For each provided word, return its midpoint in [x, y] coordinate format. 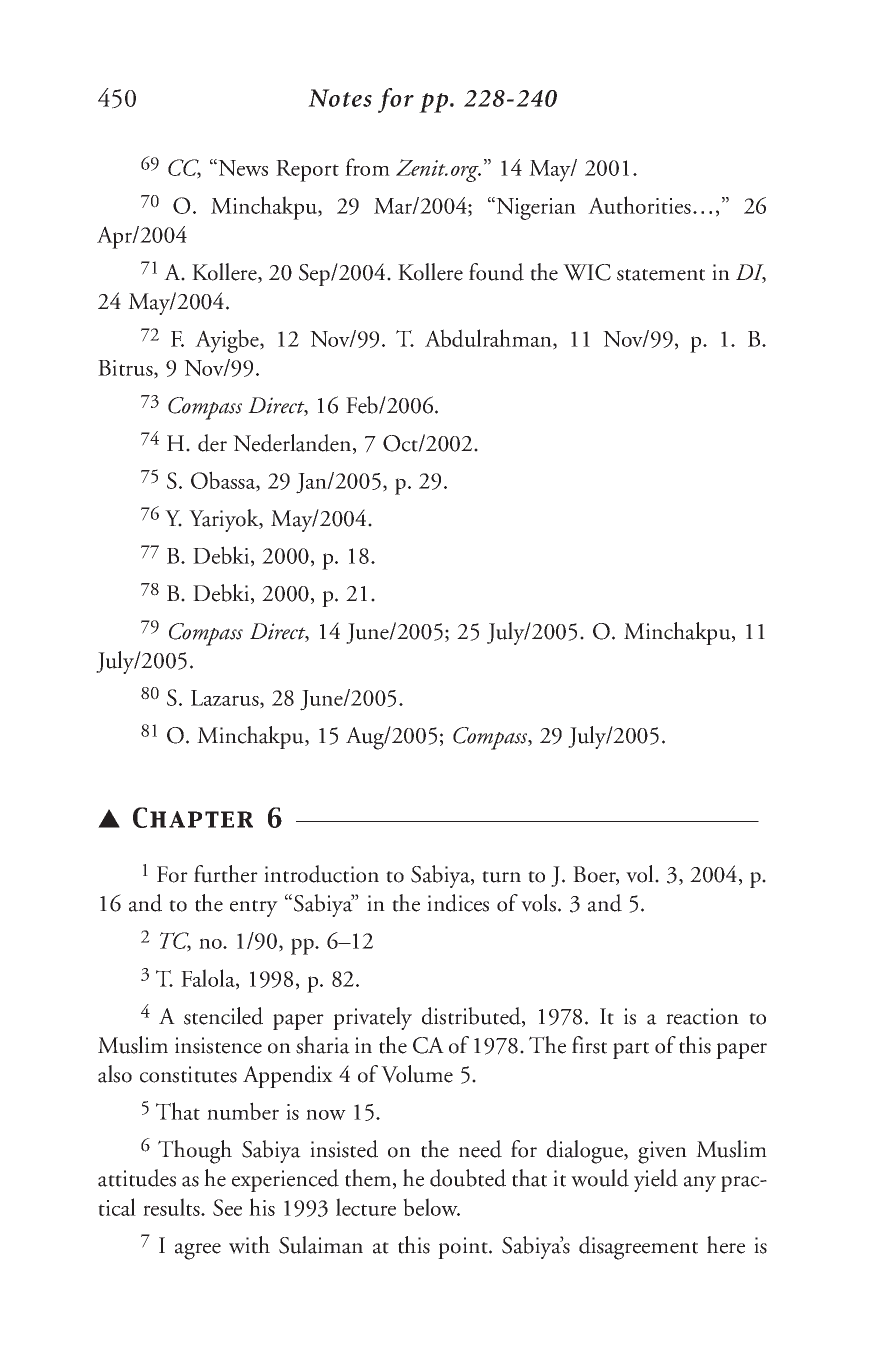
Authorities [639, 205]
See [227, 1207]
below [431, 1207]
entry [254, 908]
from [367, 167]
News [242, 167]
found [496, 272]
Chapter [193, 817]
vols [538, 903]
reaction [702, 1016]
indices [458, 903]
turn [501, 877]
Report [307, 171]
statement [661, 275]
